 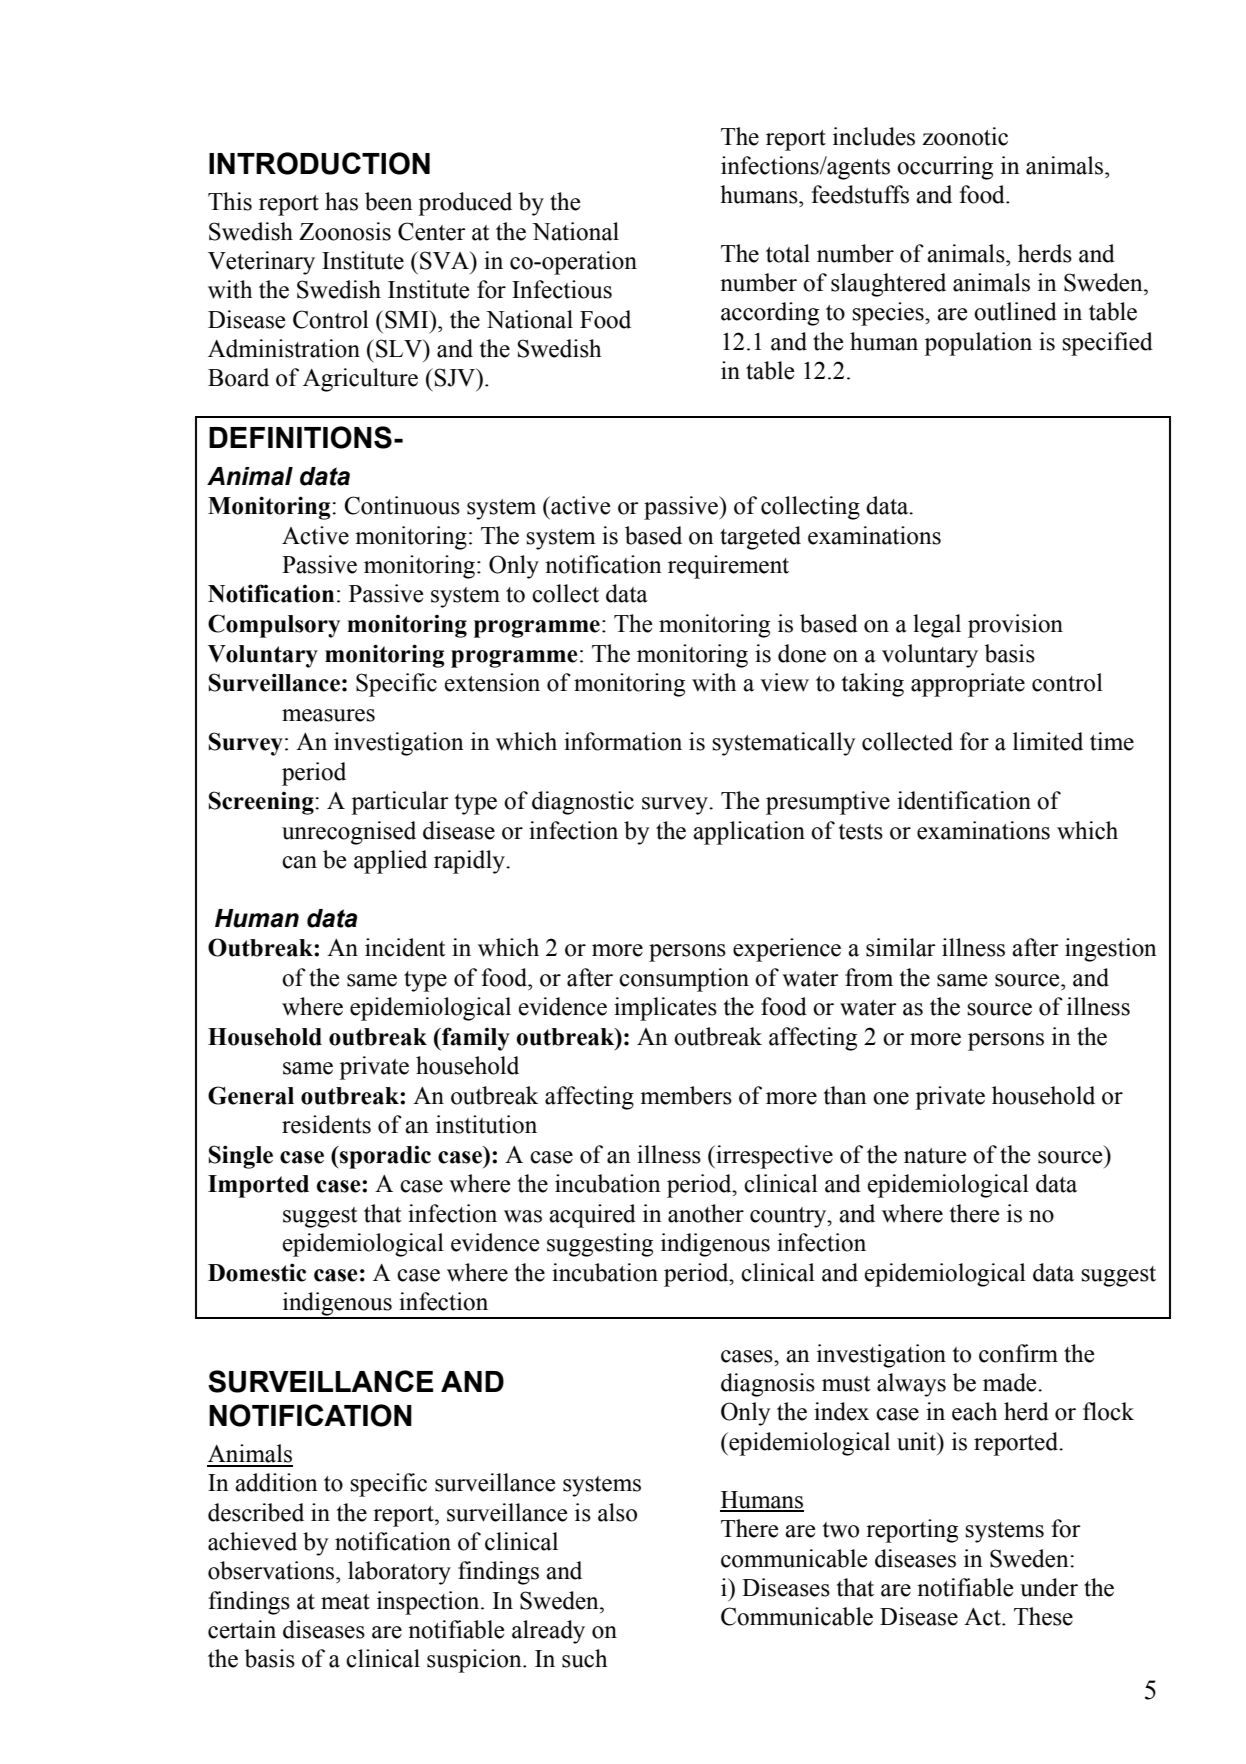 What do you see at coordinates (299, 862) in the screenshot?
I see `can` at bounding box center [299, 862].
